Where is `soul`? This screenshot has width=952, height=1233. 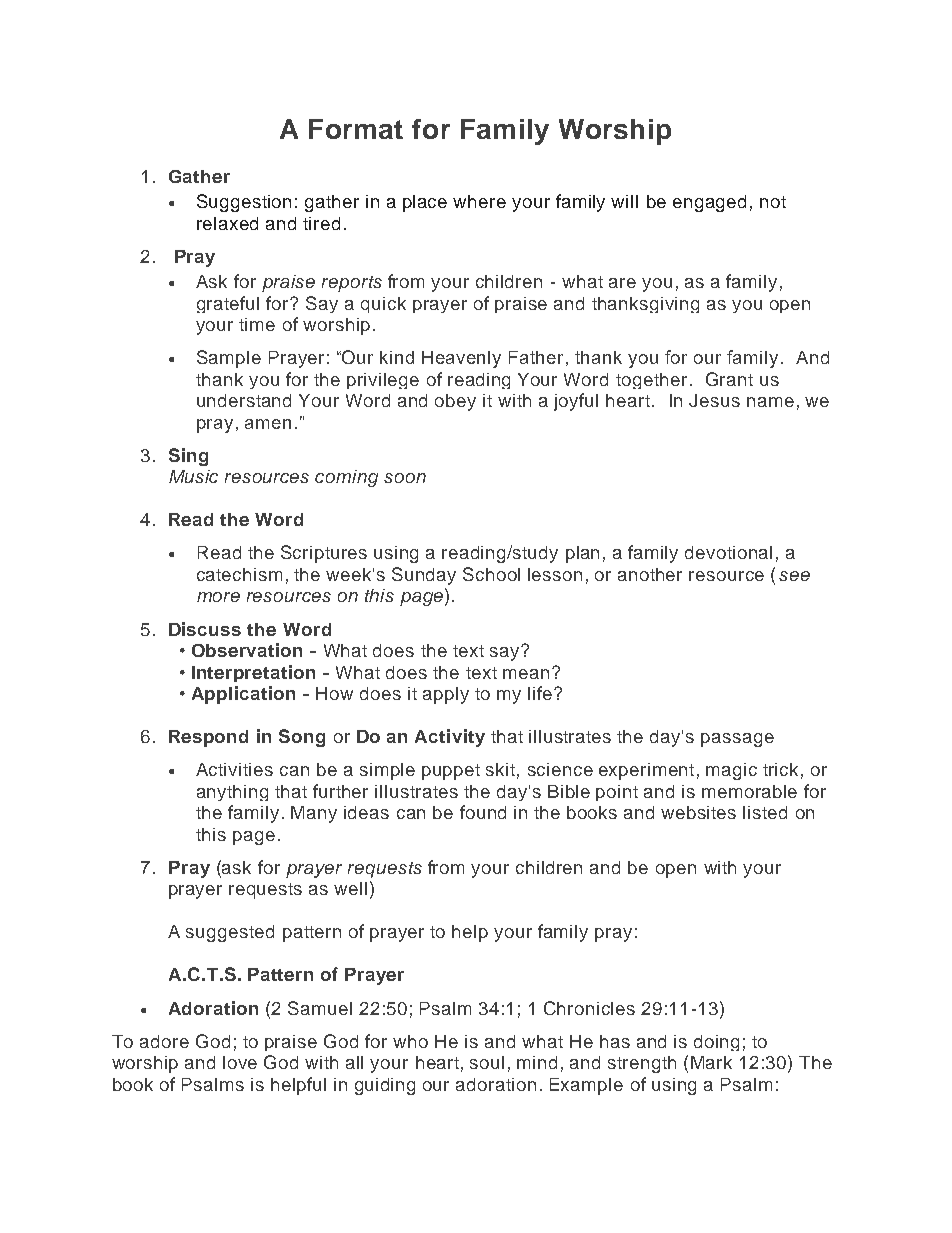 soul is located at coordinates (487, 1062).
